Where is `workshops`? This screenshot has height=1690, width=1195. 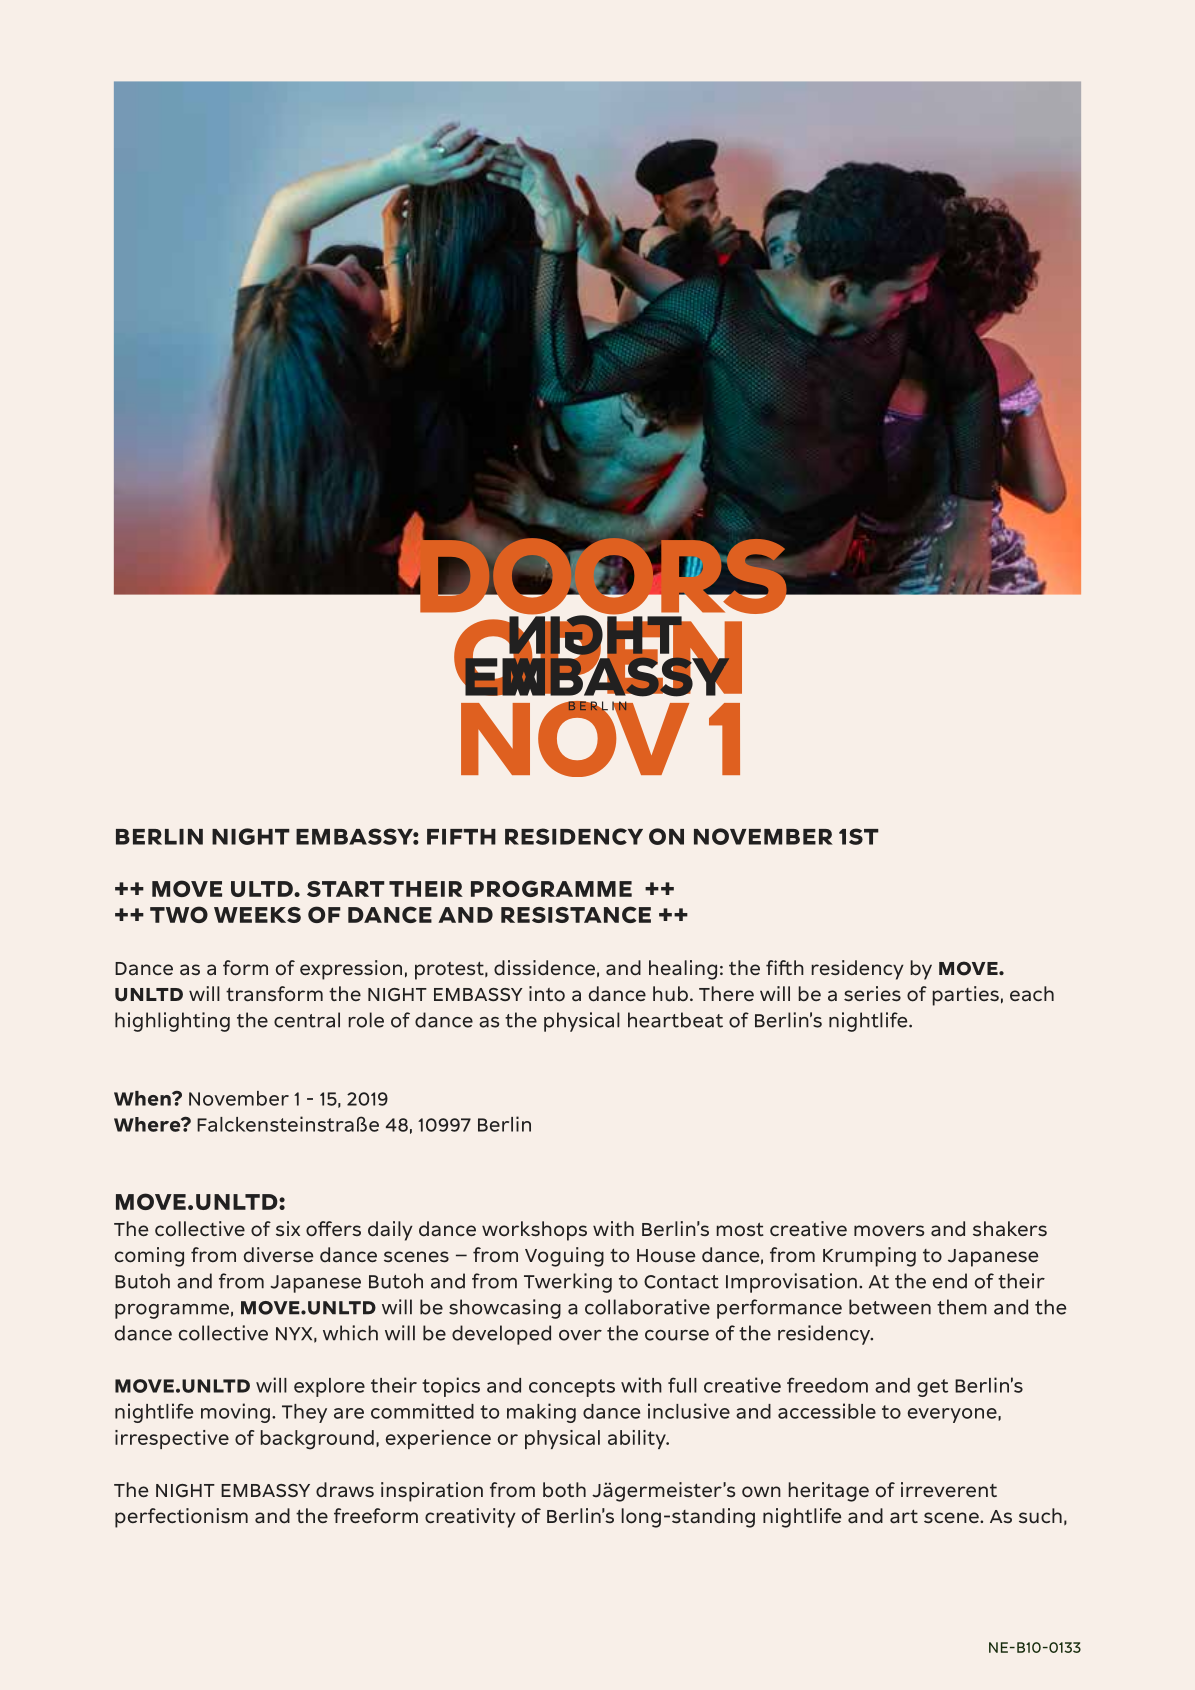
workshops is located at coordinates (534, 1231).
